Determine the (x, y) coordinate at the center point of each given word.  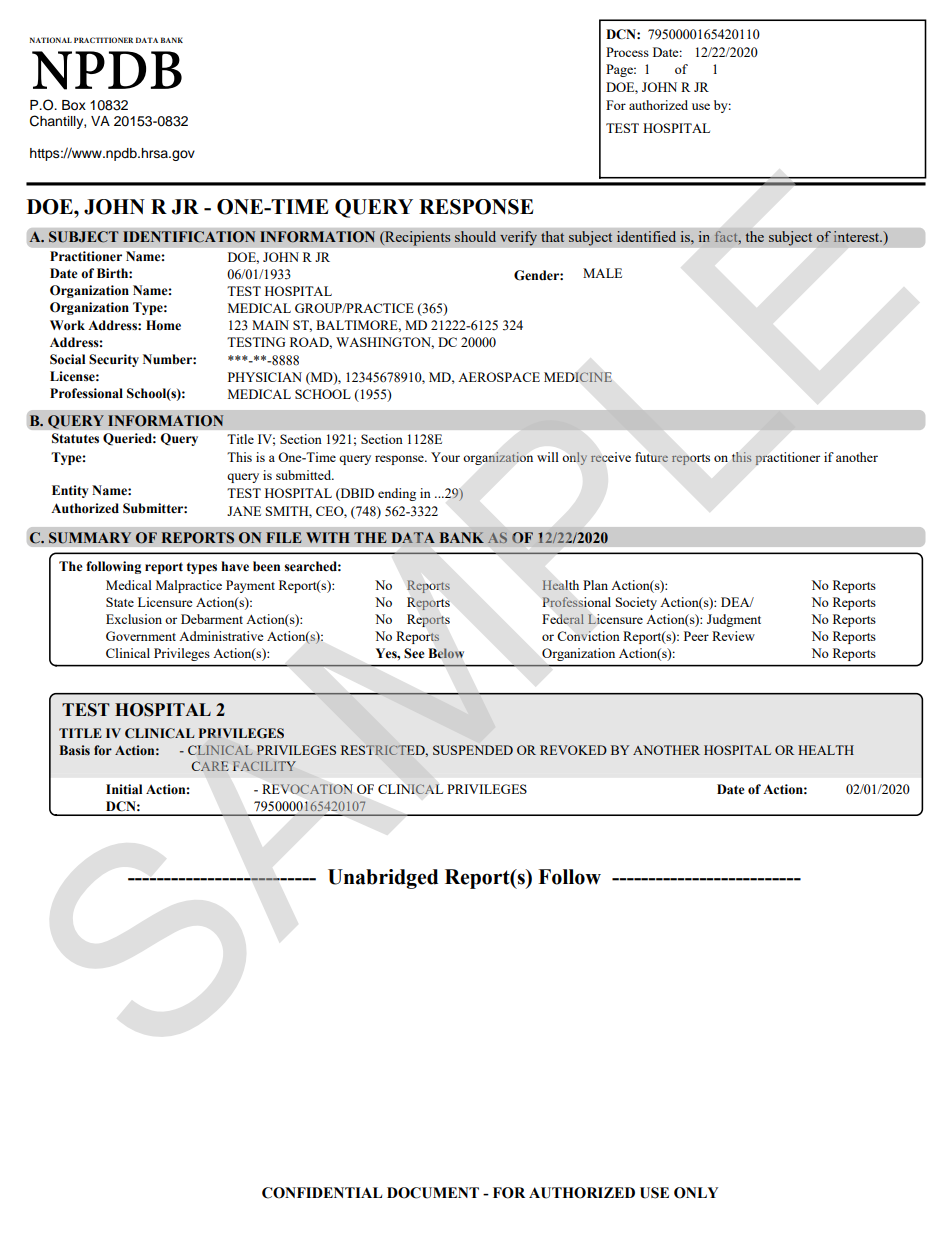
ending (397, 494)
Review (733, 636)
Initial (124, 789)
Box (74, 105)
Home (163, 325)
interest (858, 236)
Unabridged (383, 879)
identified (646, 236)
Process (627, 52)
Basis (75, 750)
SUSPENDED (473, 750)
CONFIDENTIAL (322, 1193)
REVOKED (573, 750)
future (651, 457)
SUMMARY (90, 538)
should (475, 236)
